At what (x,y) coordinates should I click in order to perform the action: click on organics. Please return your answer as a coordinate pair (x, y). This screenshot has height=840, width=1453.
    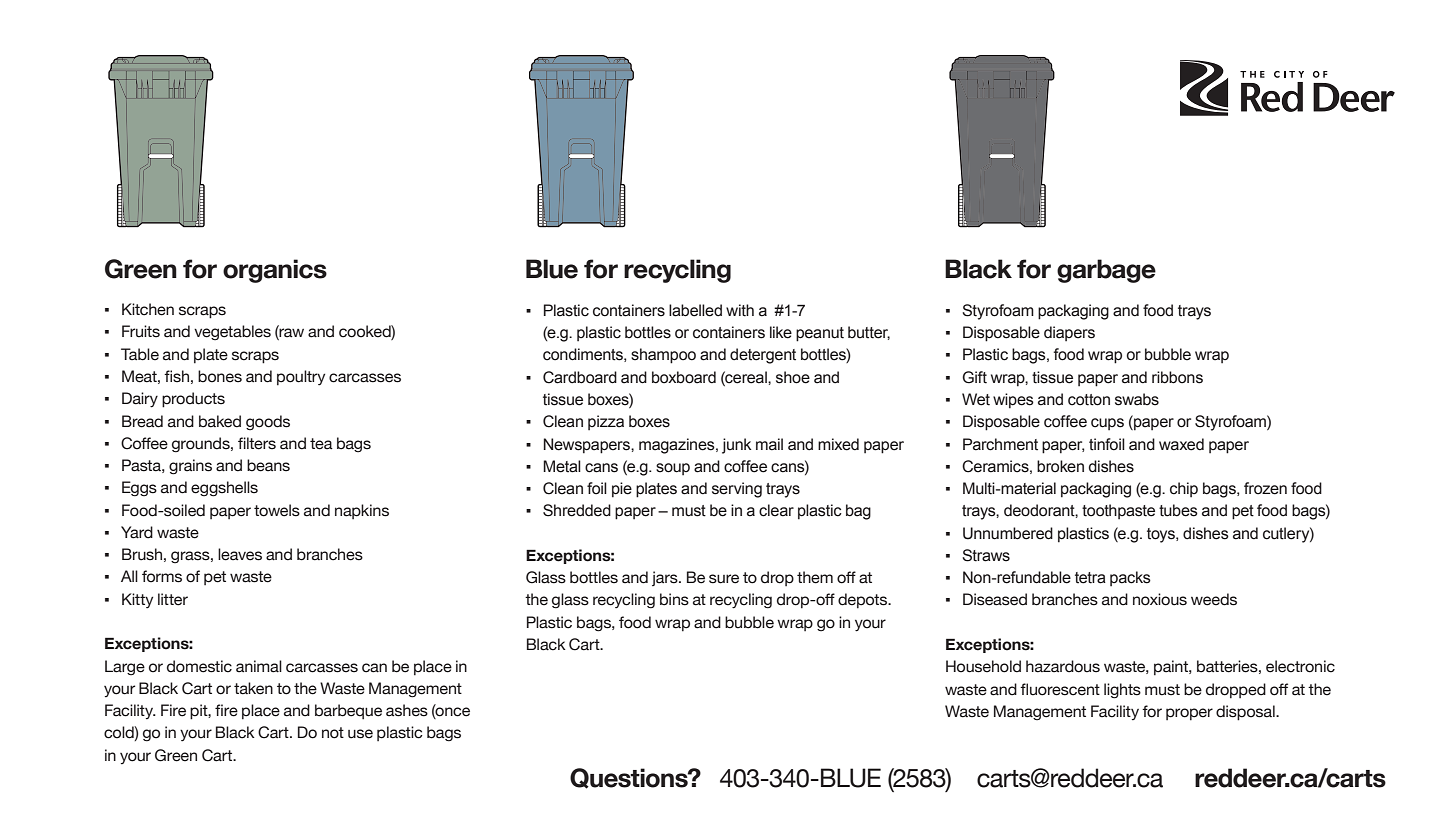
    Looking at the image, I should click on (275, 271).
